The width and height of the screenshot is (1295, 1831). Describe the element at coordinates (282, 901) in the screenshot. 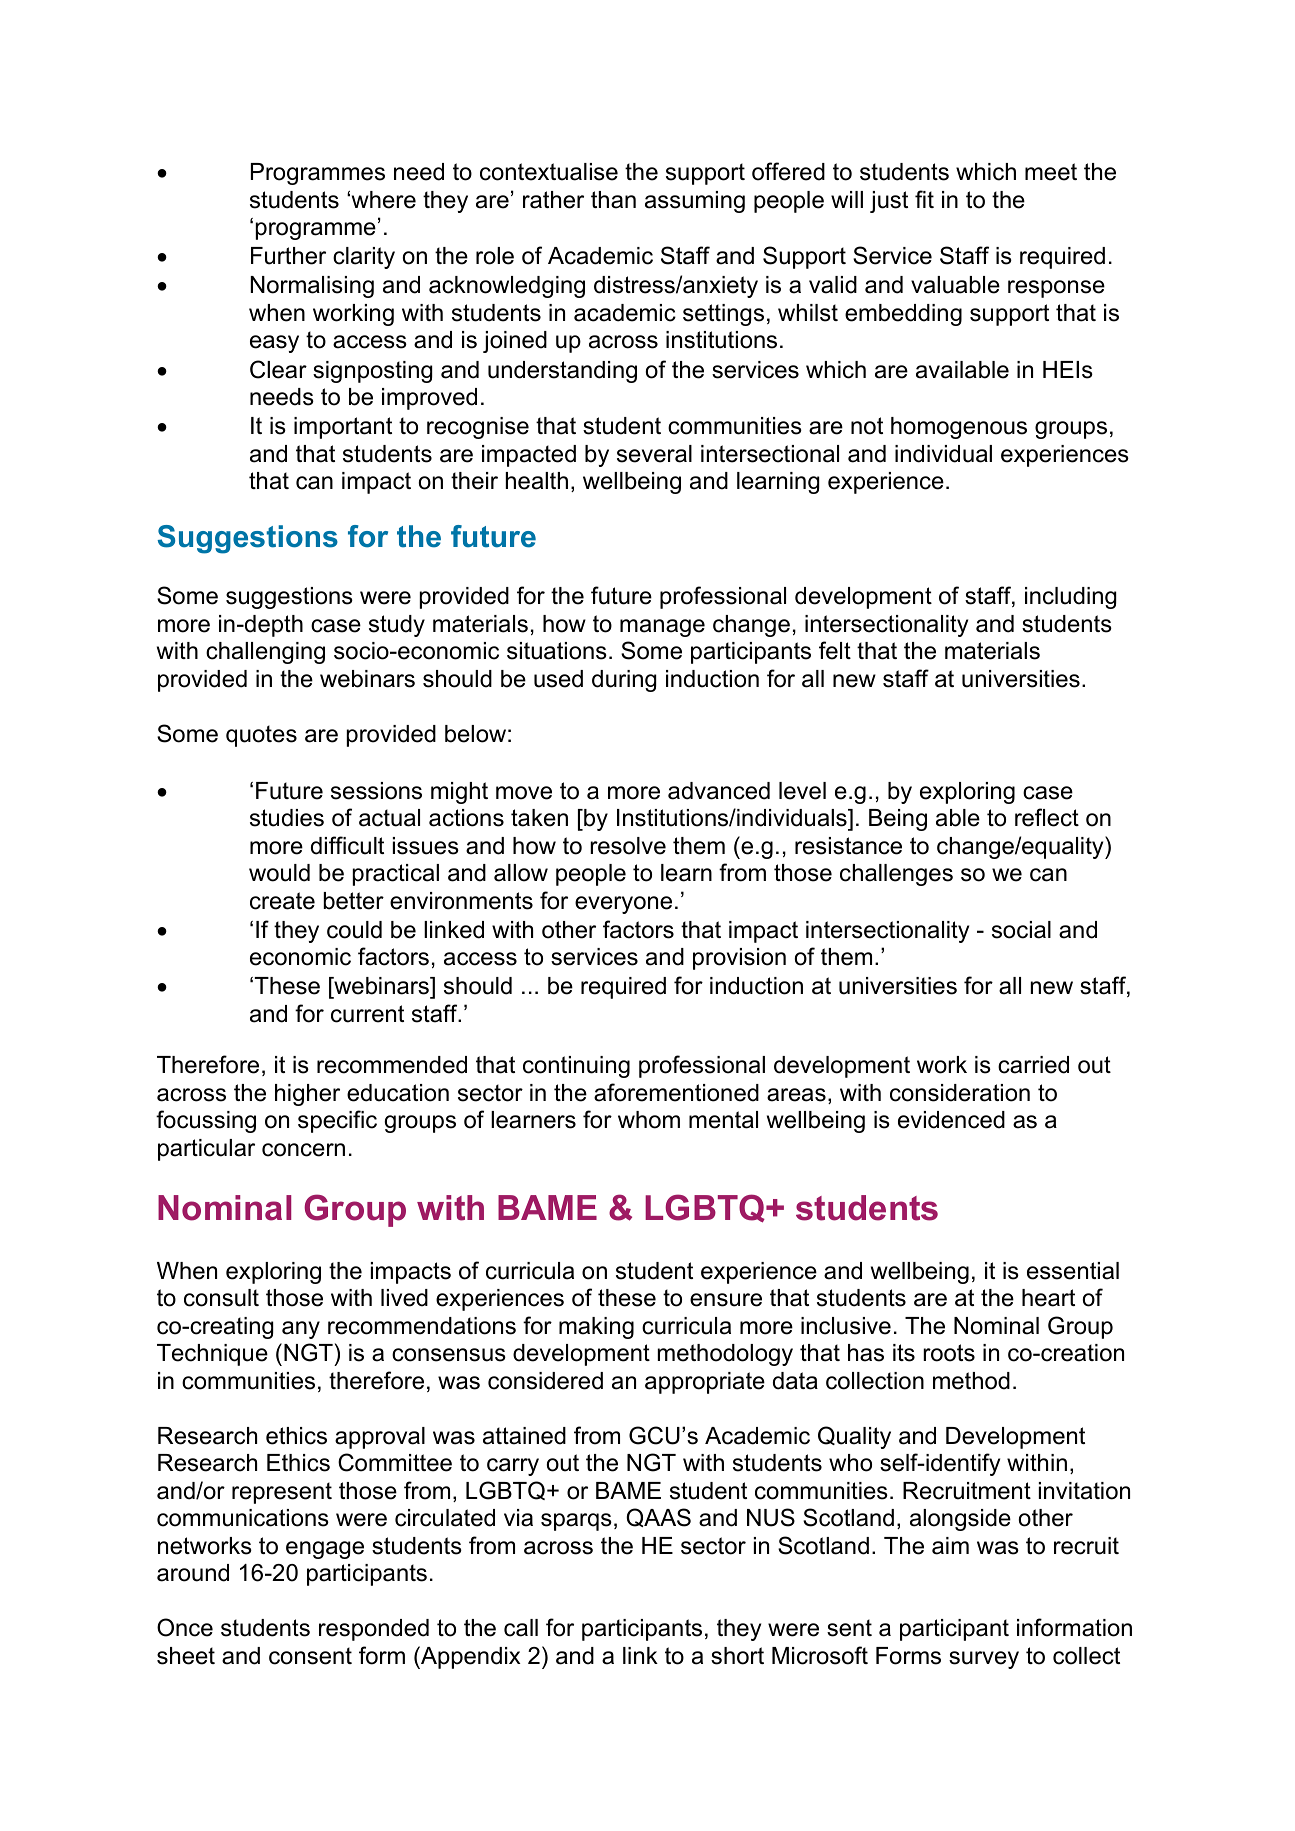

I see `create` at that location.
